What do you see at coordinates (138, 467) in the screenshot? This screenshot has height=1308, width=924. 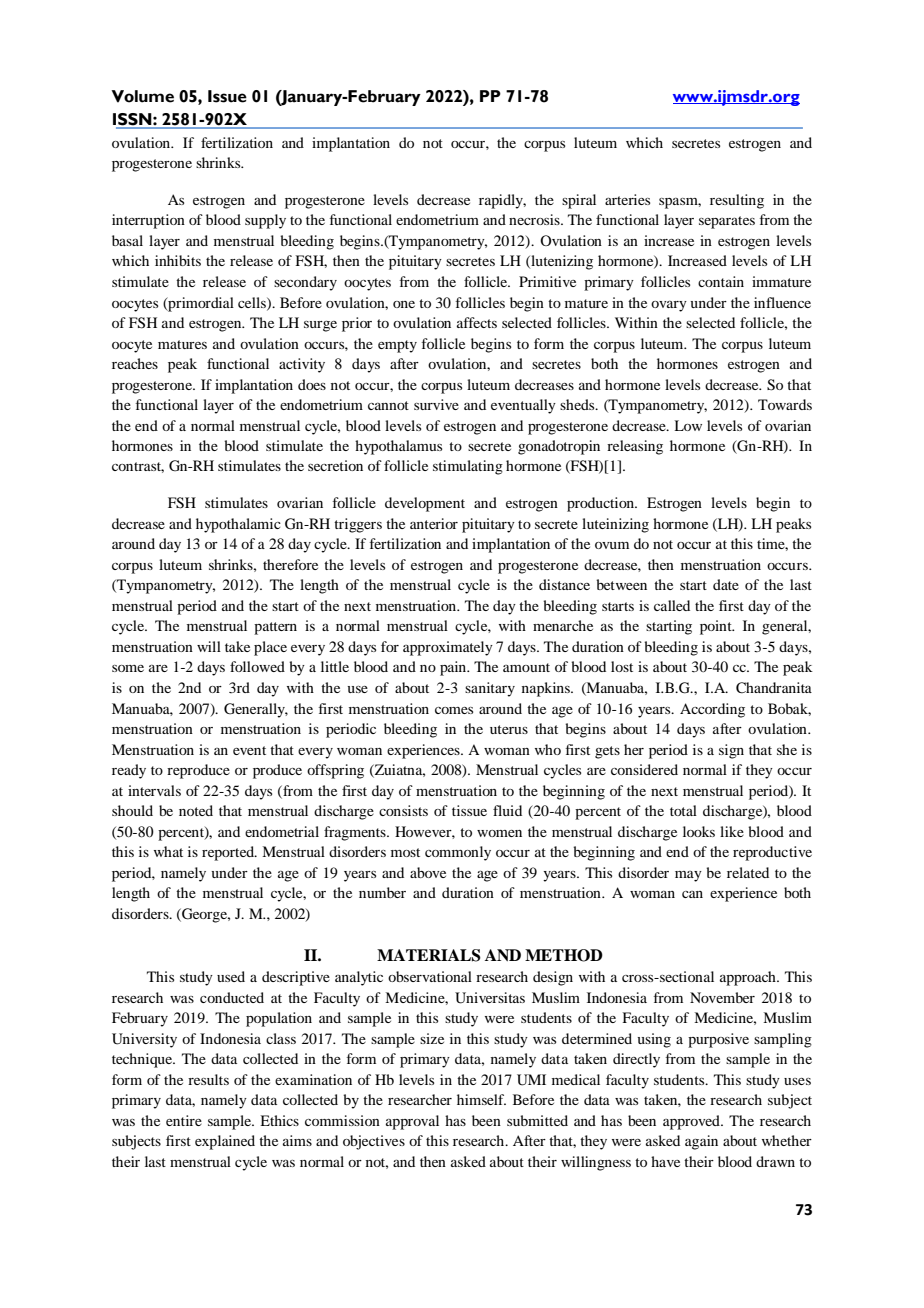 I see `contrast` at bounding box center [138, 467].
